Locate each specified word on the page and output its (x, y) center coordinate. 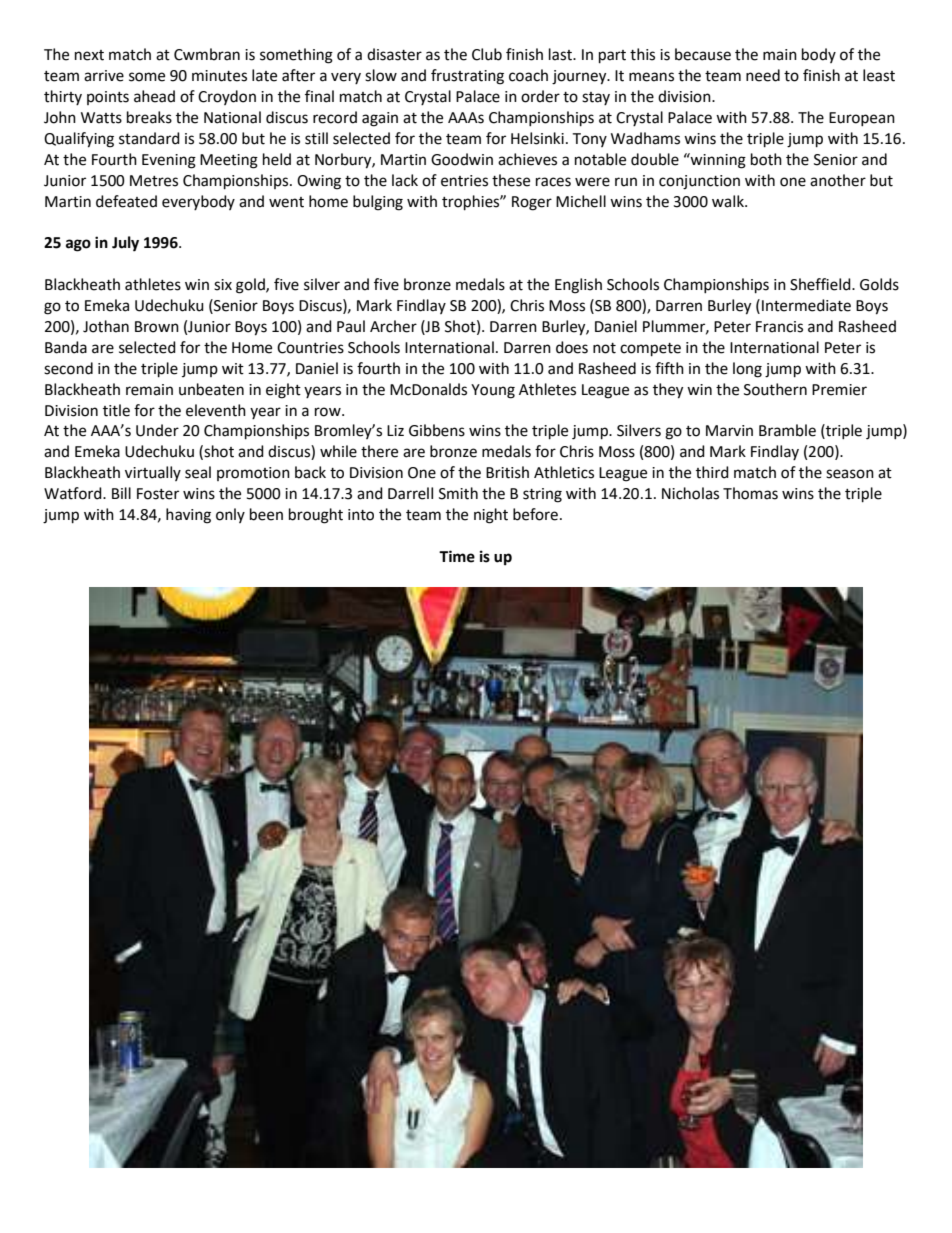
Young (493, 391)
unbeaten (211, 389)
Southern (775, 389)
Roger (532, 203)
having (188, 516)
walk (729, 201)
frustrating (467, 77)
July (125, 244)
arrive (104, 76)
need (763, 75)
